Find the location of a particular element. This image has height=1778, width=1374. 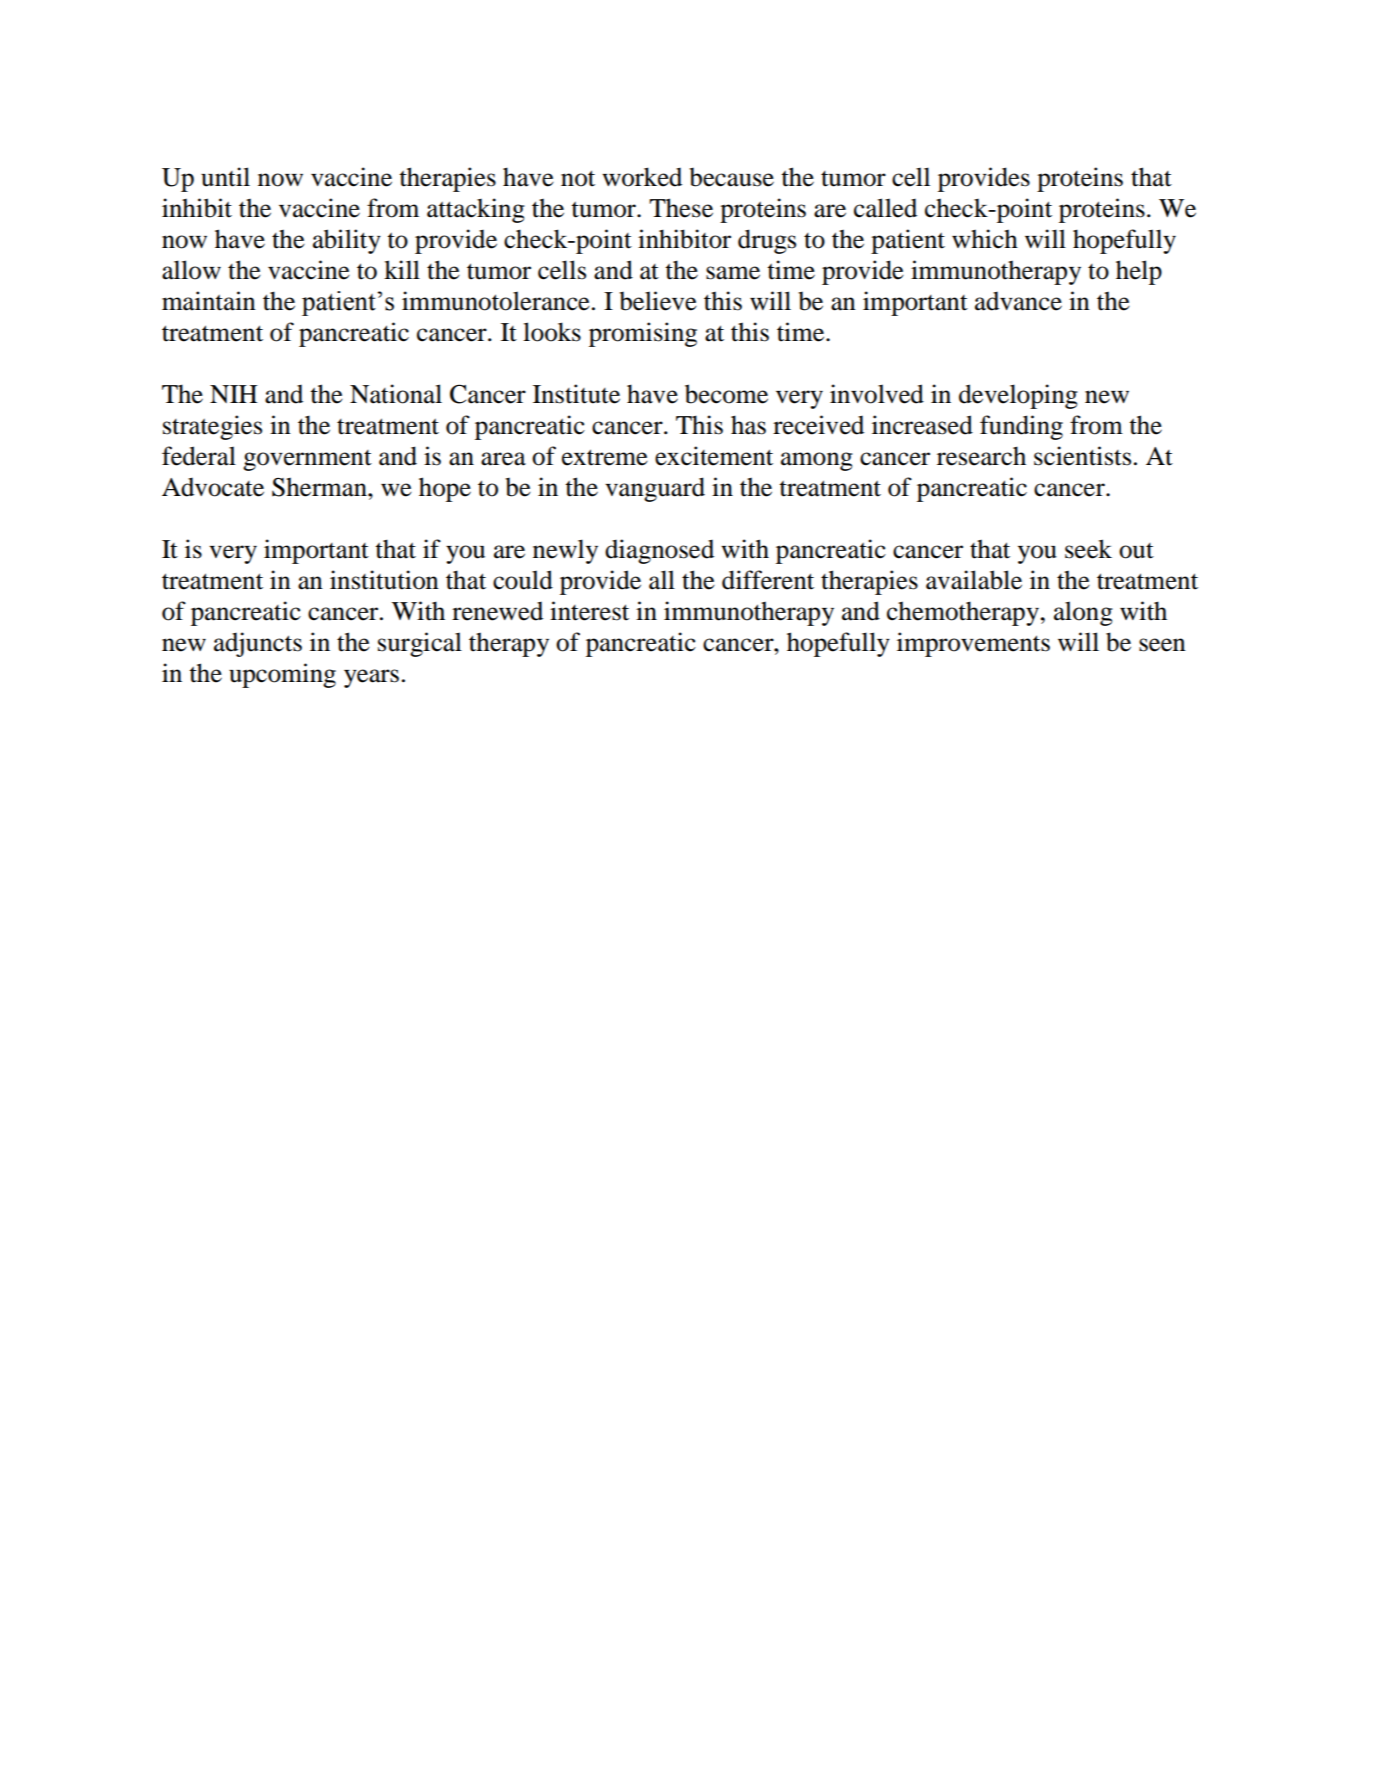

funding is located at coordinates (1021, 427).
